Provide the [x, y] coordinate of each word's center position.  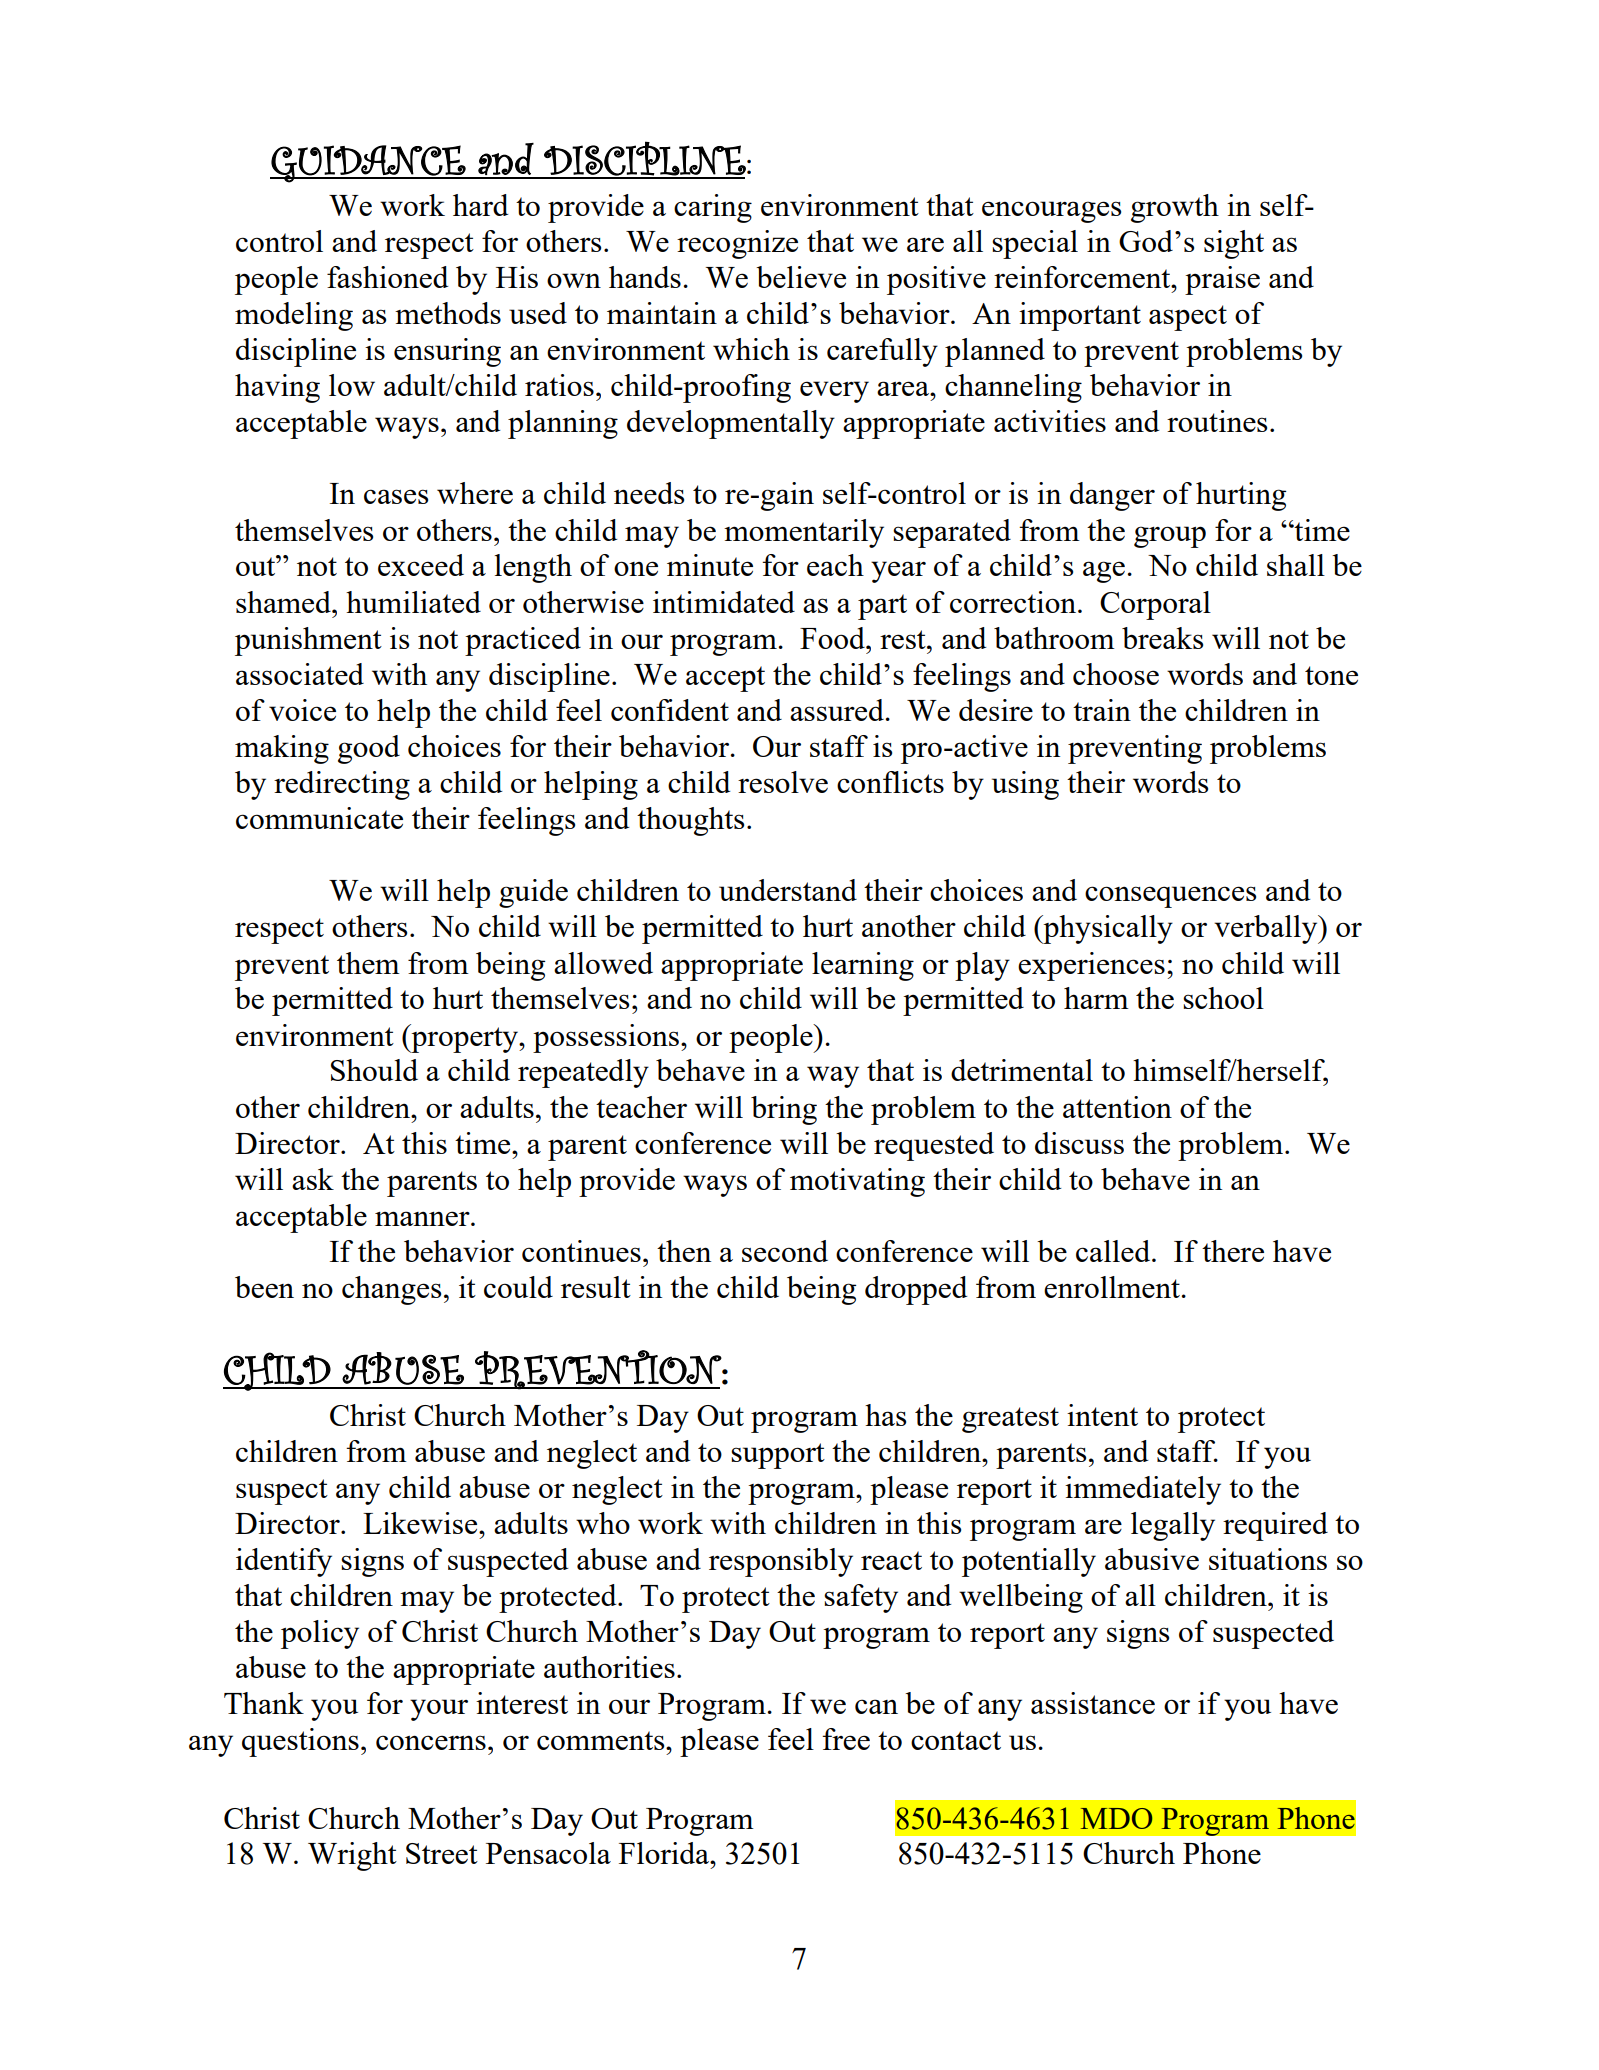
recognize [737, 244]
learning [863, 966]
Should [374, 1070]
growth [1175, 208]
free [846, 1739]
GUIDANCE [369, 164]
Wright [352, 1856]
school [1223, 998]
